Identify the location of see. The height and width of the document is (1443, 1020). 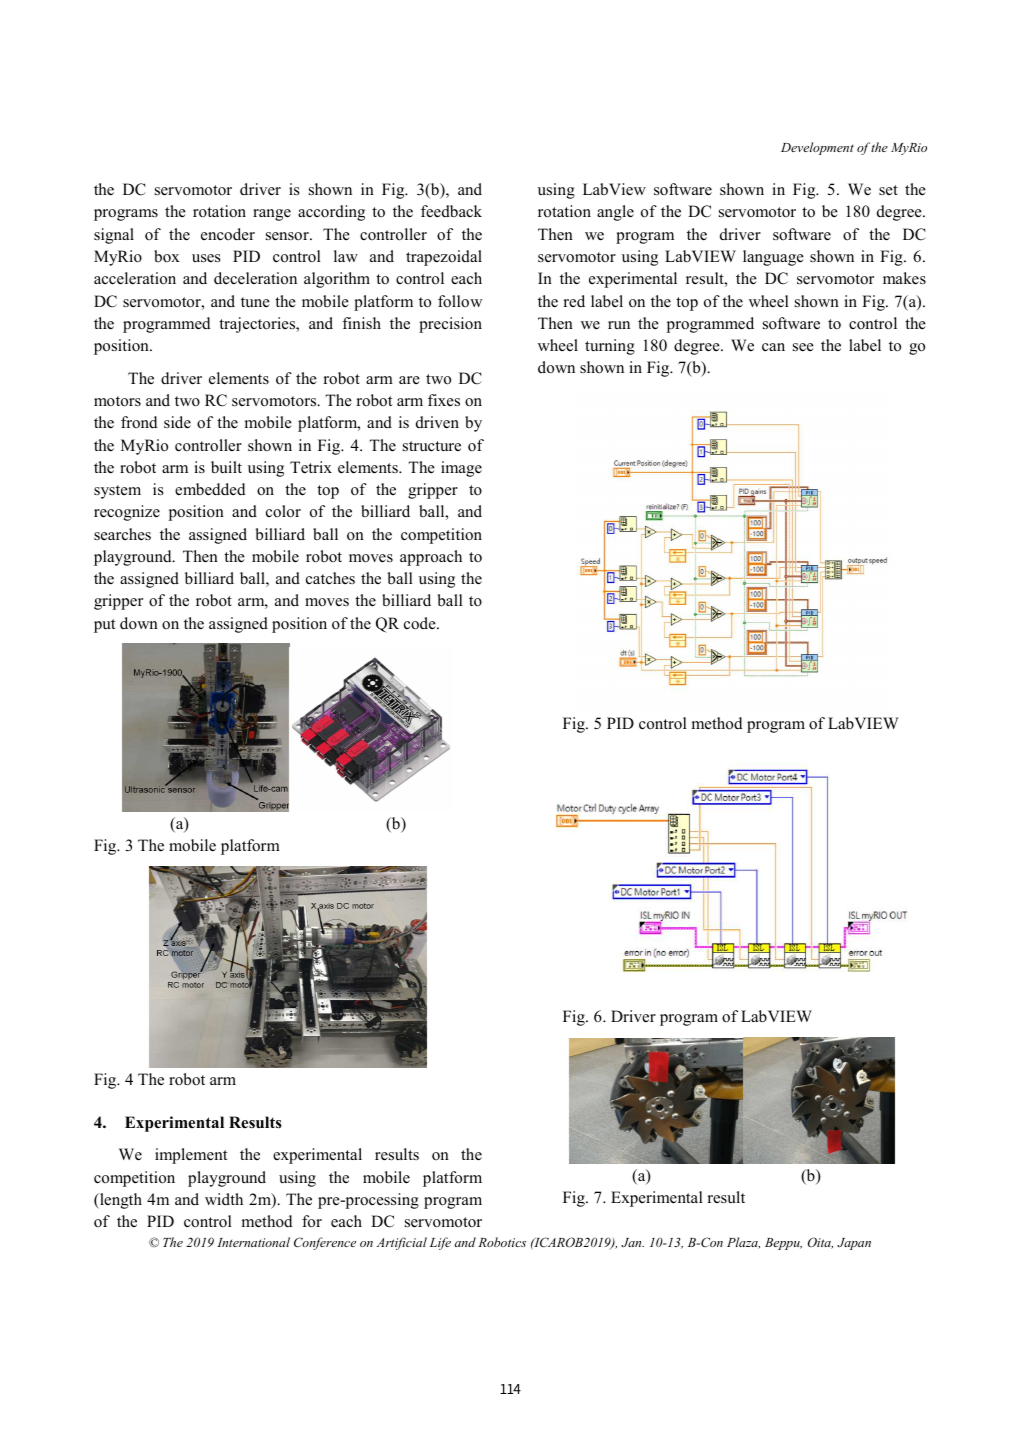
(803, 347).
